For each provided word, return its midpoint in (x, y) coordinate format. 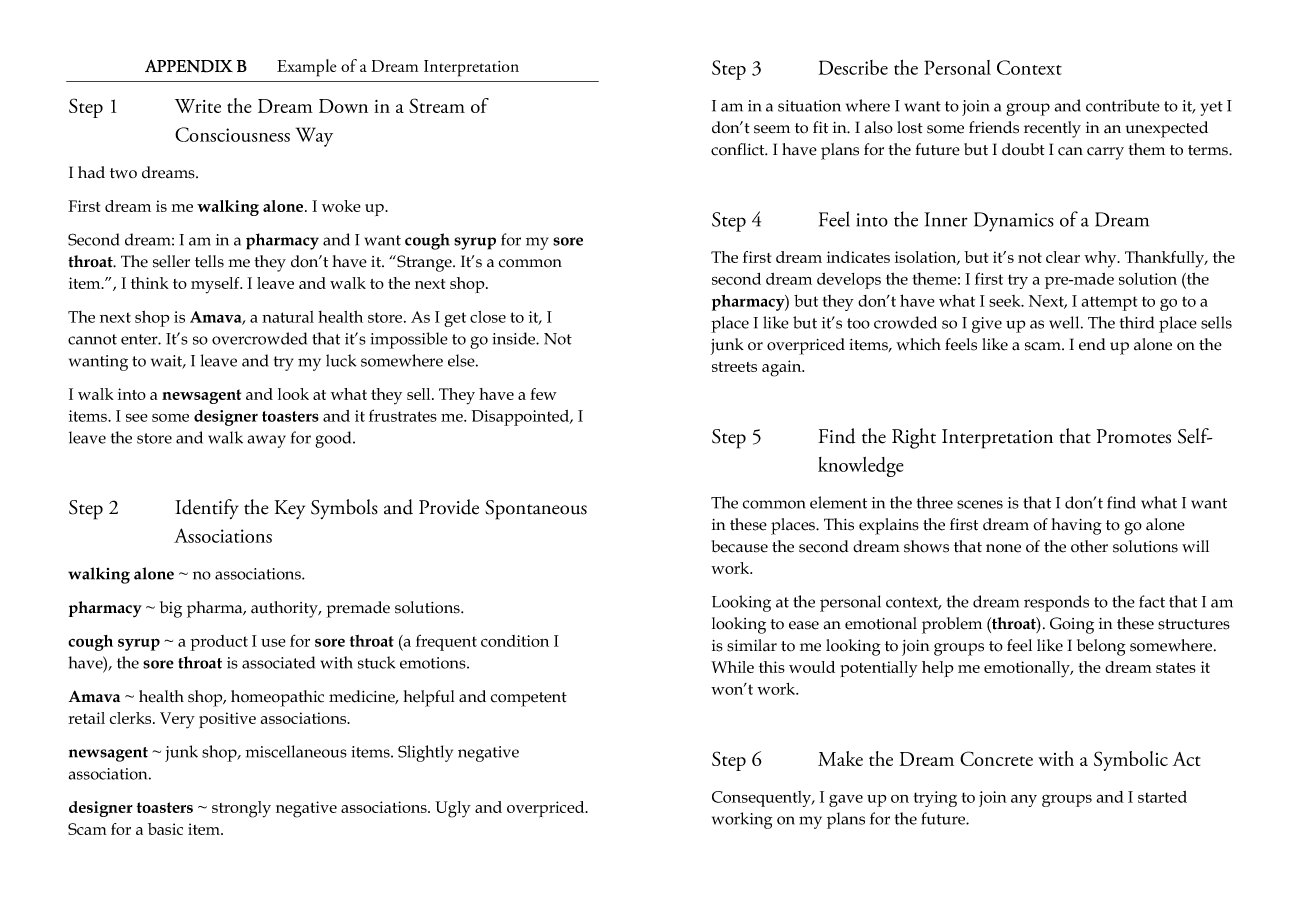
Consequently (763, 799)
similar (752, 645)
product (219, 643)
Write (198, 106)
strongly (241, 809)
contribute (1123, 105)
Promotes (1134, 436)
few (543, 394)
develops (849, 281)
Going (1072, 625)
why (1101, 259)
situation (809, 106)
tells (209, 261)
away (266, 441)
